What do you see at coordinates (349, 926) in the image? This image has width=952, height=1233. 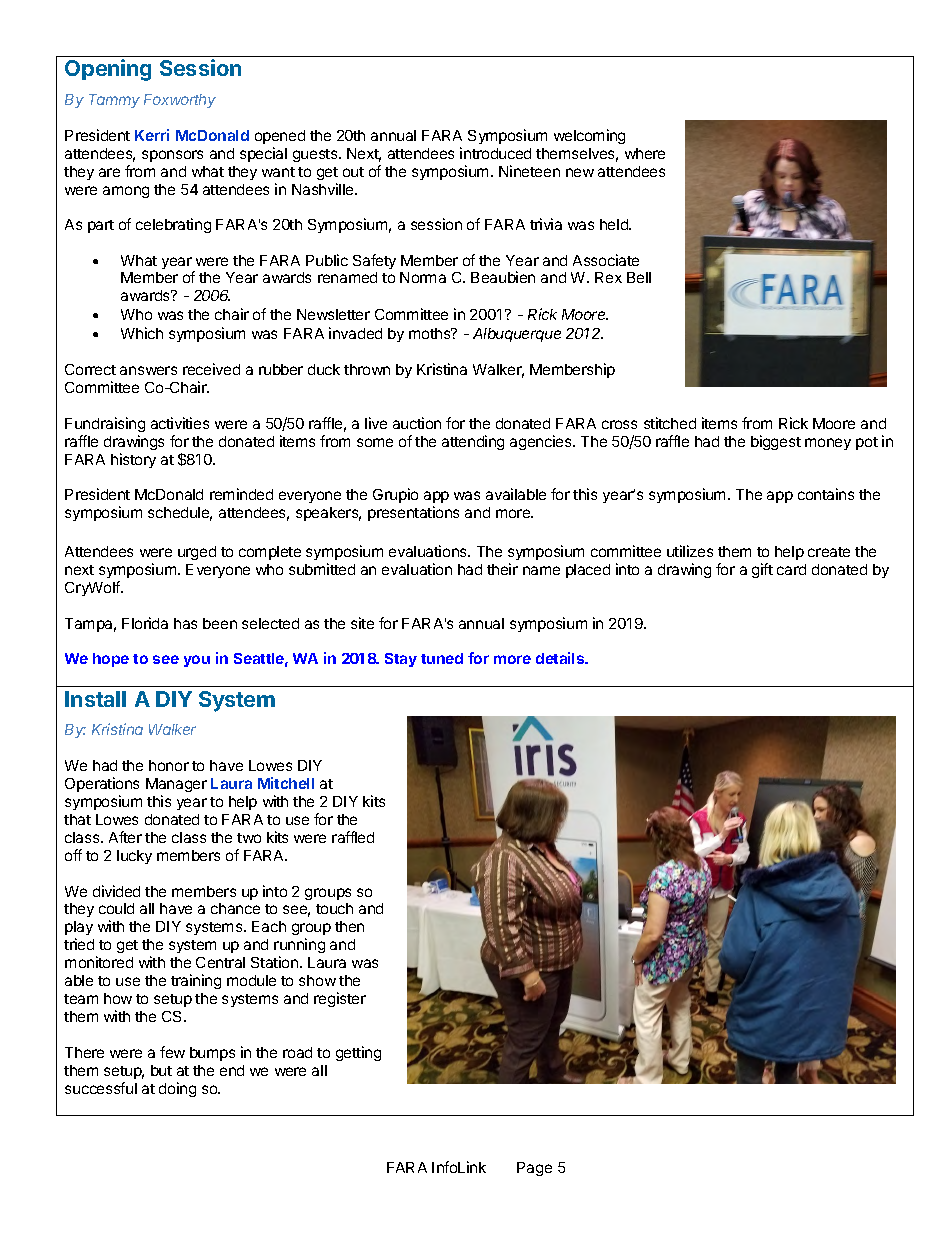 I see `then` at bounding box center [349, 926].
